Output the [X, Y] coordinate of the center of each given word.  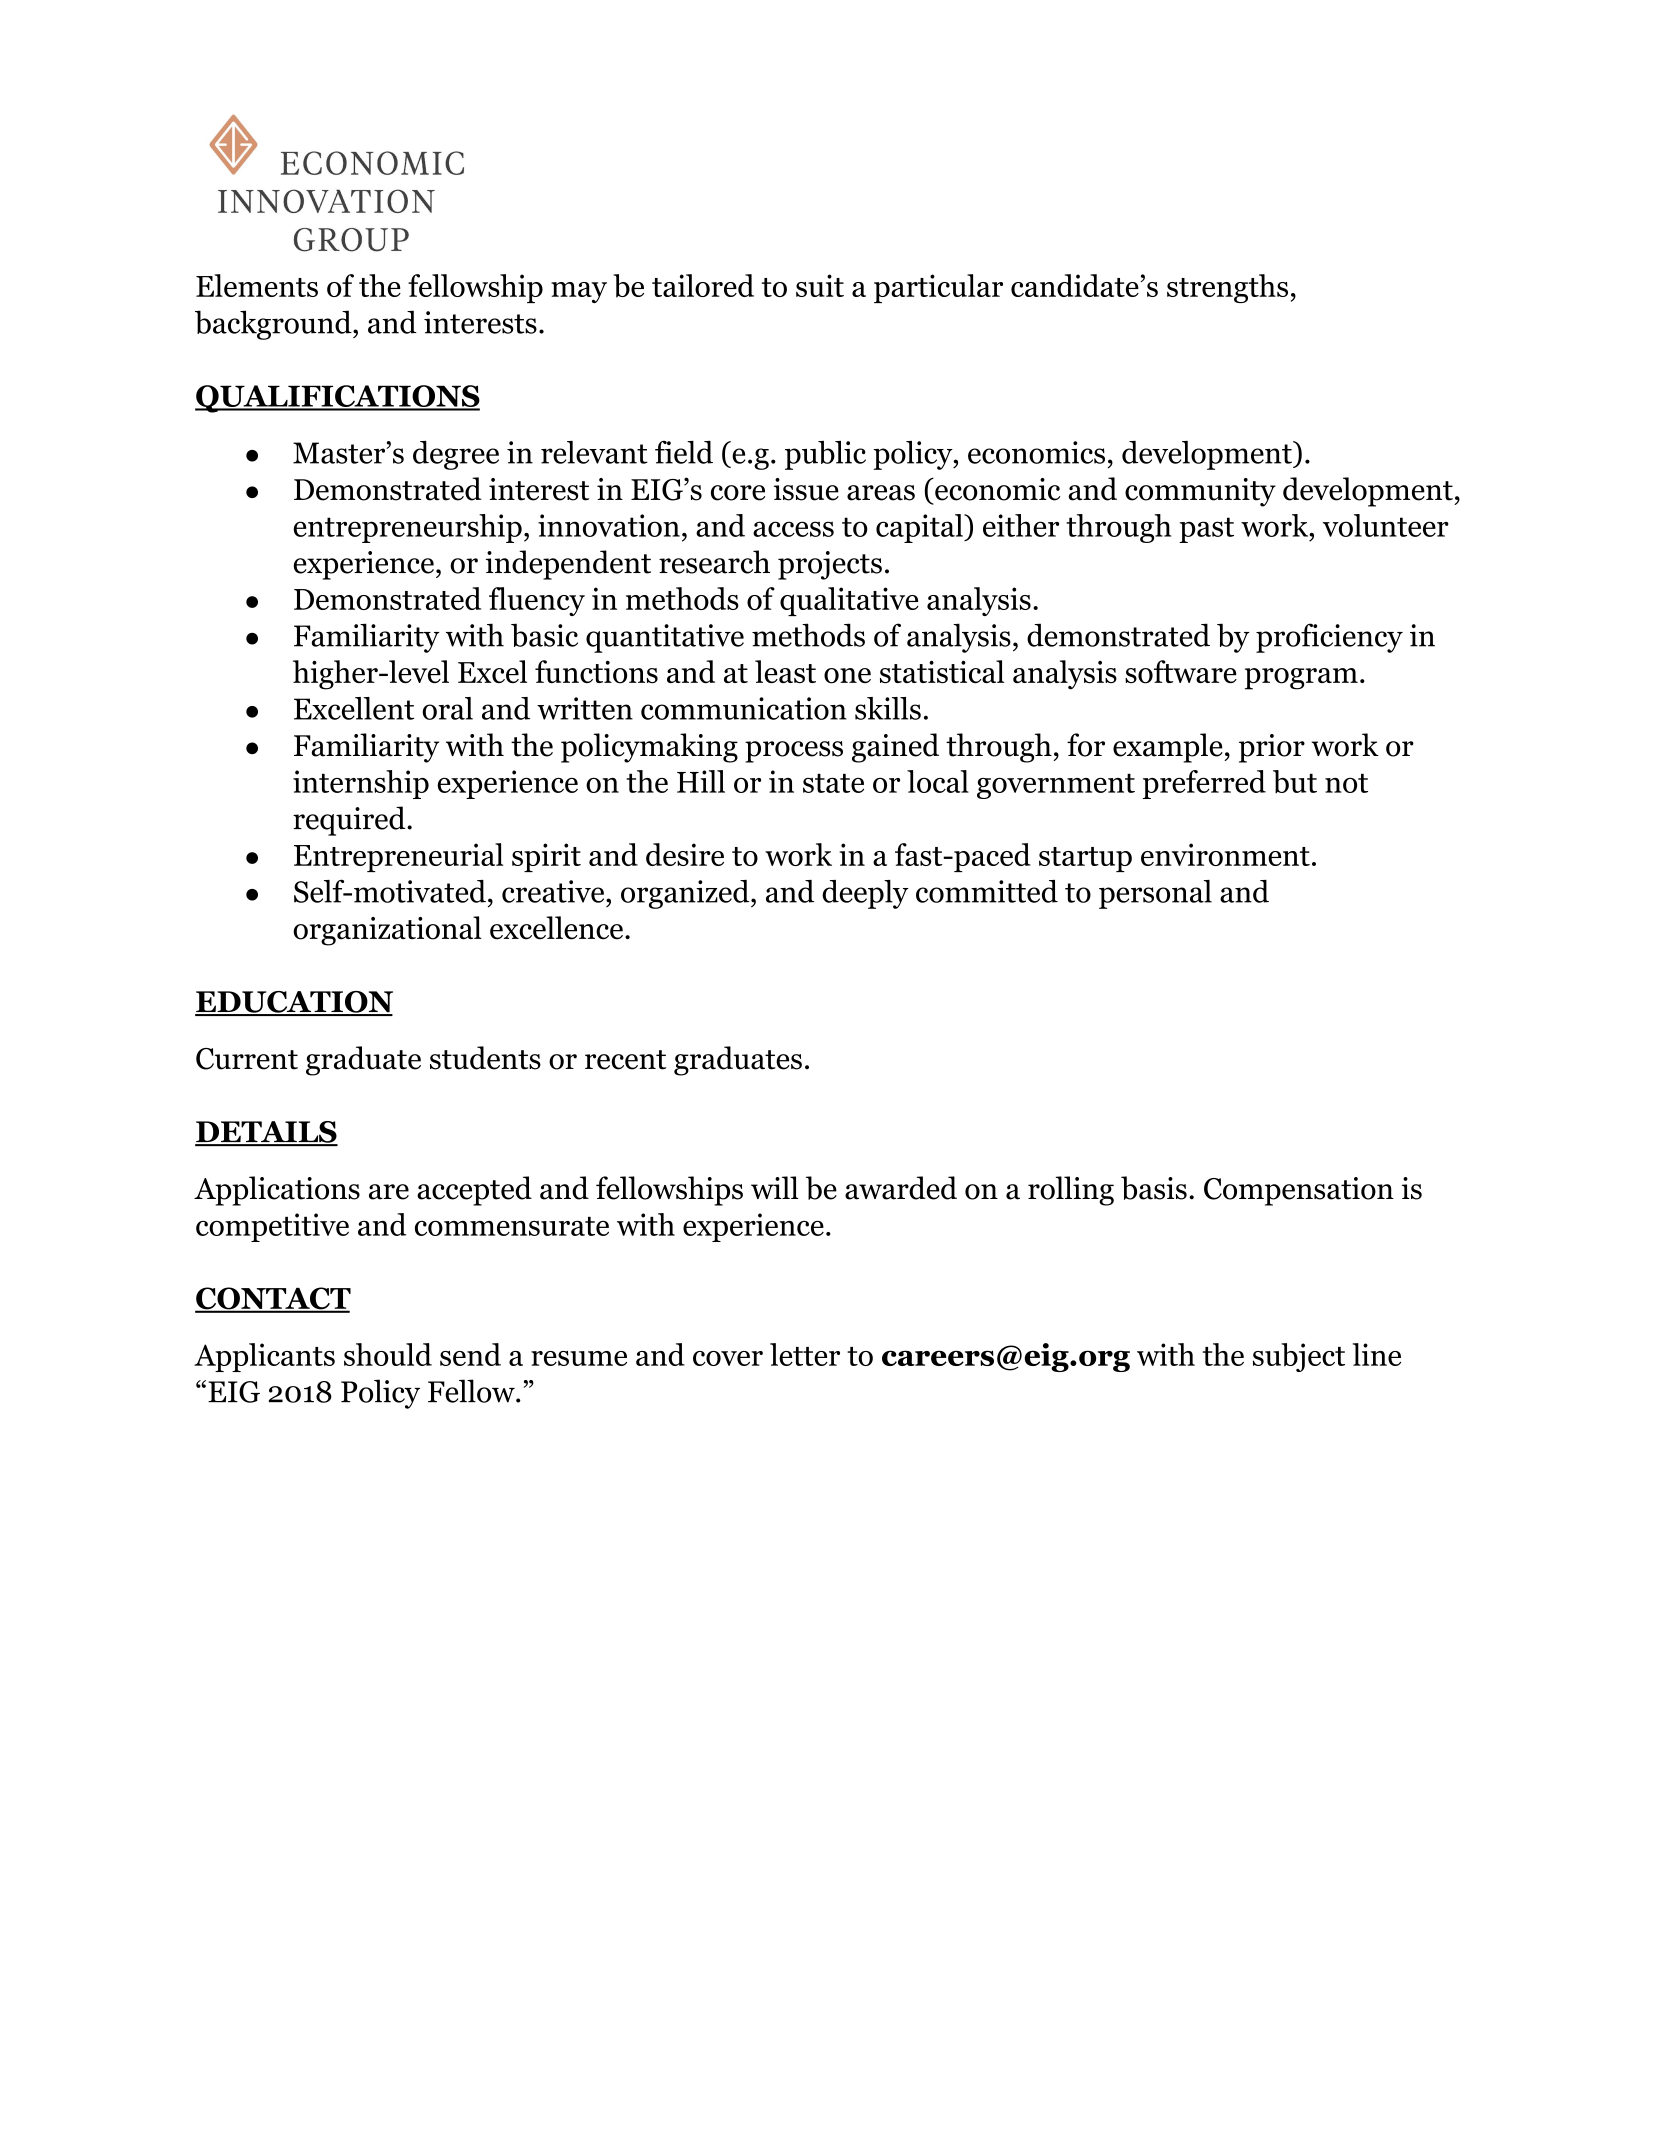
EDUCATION [294, 1003]
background [274, 325]
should [388, 1354]
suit [820, 285]
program [1301, 679]
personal [1155, 894]
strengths [1227, 288]
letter [805, 1354]
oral [447, 708]
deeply [865, 894]
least [785, 671]
